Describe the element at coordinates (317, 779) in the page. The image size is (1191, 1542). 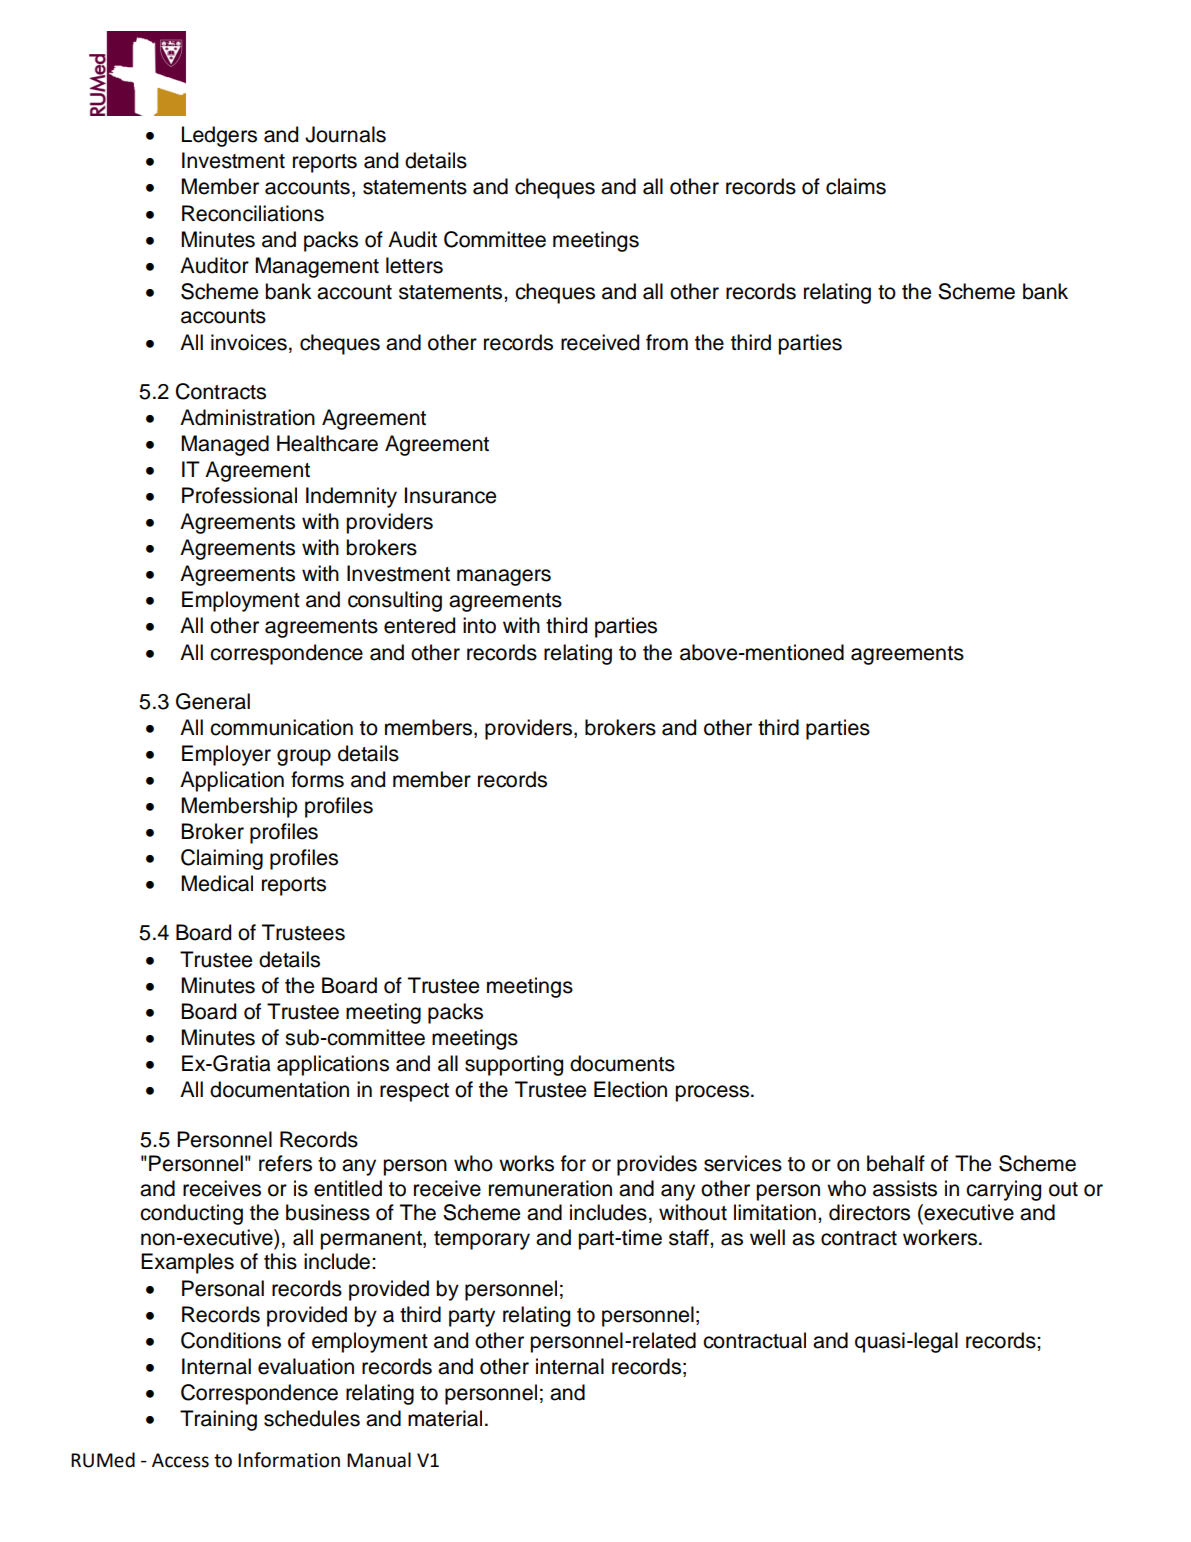
I see `forms` at that location.
